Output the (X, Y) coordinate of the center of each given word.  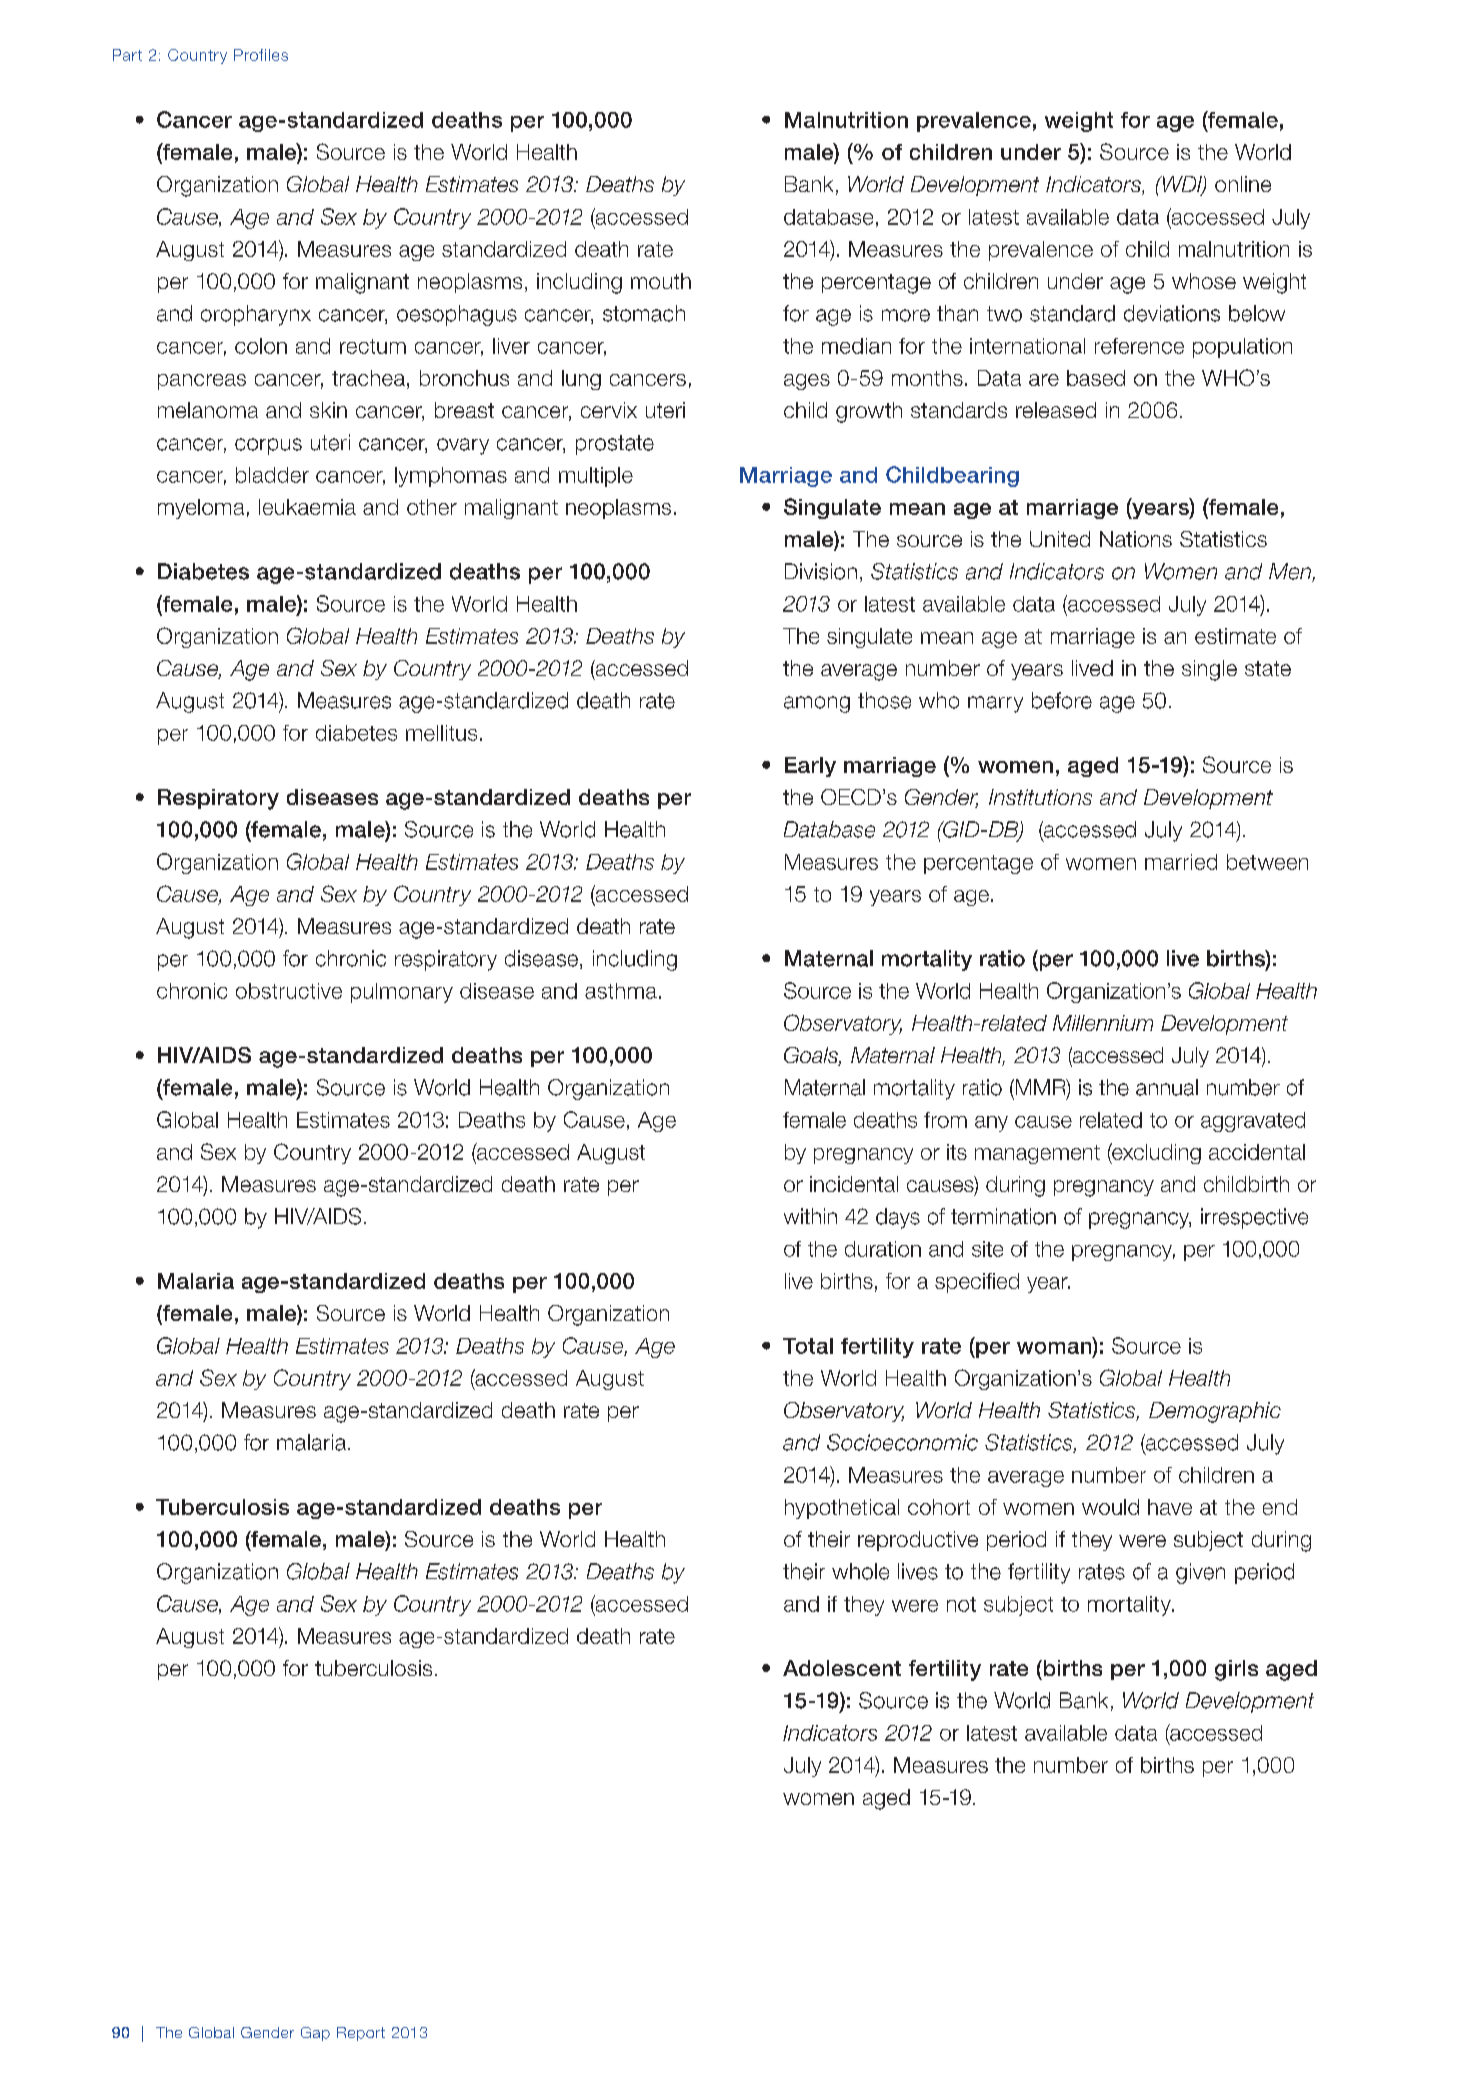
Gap (315, 2034)
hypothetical (842, 1509)
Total (808, 1346)
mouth (661, 281)
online (1243, 184)
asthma (621, 991)
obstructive (289, 991)
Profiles (261, 55)
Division (821, 571)
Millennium (1103, 1023)
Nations (1136, 539)
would (1110, 1507)
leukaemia (307, 507)
